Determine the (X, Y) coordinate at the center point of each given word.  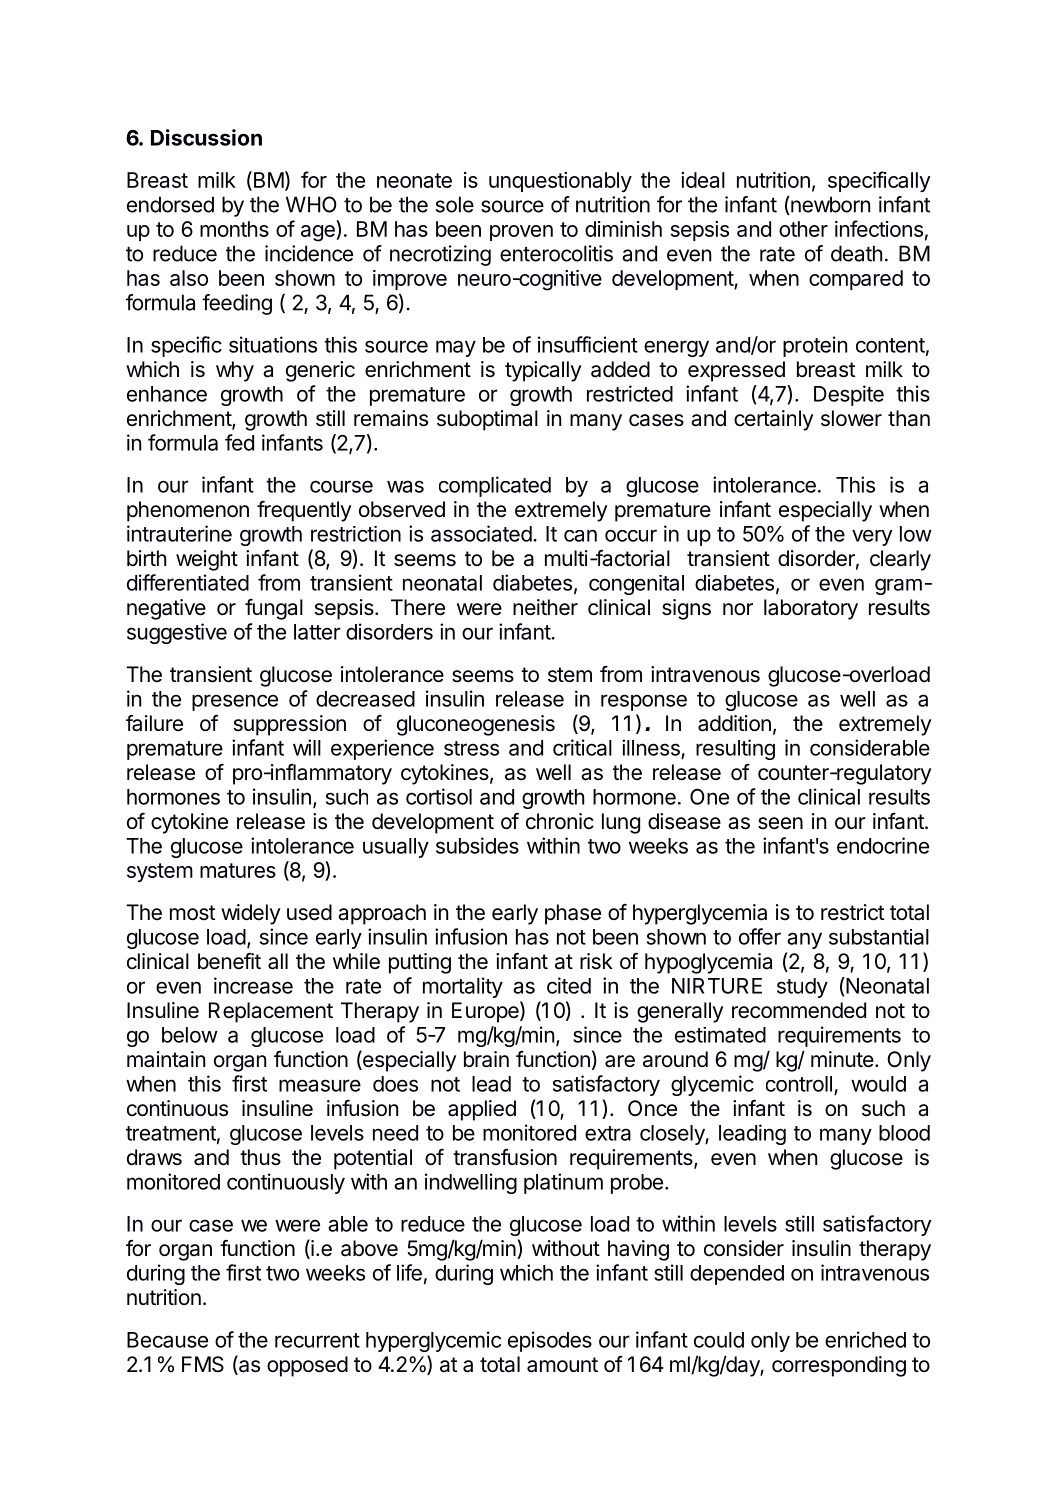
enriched (865, 1339)
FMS (203, 1364)
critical (582, 747)
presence (235, 702)
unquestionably (560, 182)
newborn (829, 205)
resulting (735, 749)
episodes (550, 1341)
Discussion (206, 137)
